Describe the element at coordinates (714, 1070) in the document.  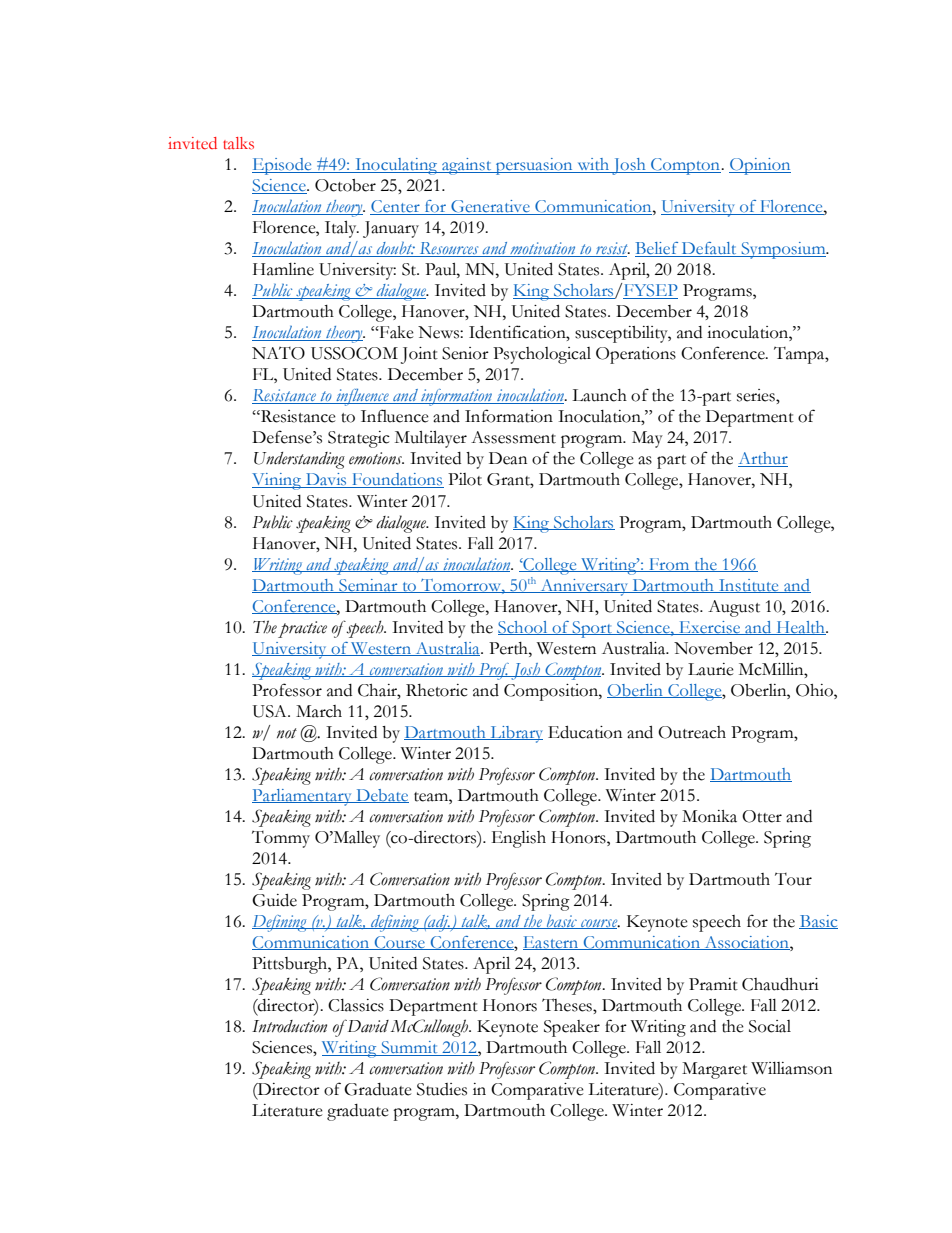
I see `Margaret` at that location.
